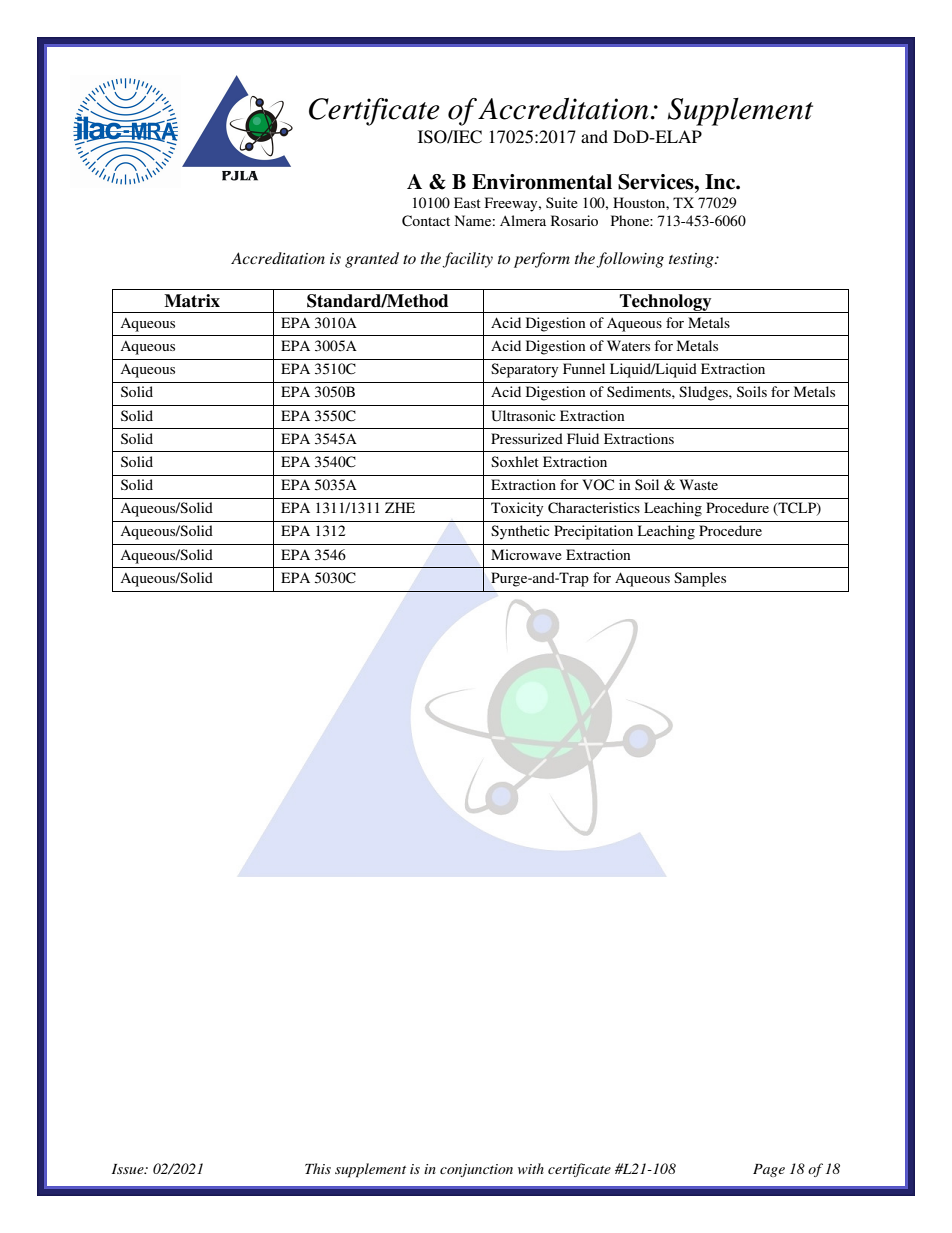  Describe the element at coordinates (467, 202) in the image. I see `East` at that location.
